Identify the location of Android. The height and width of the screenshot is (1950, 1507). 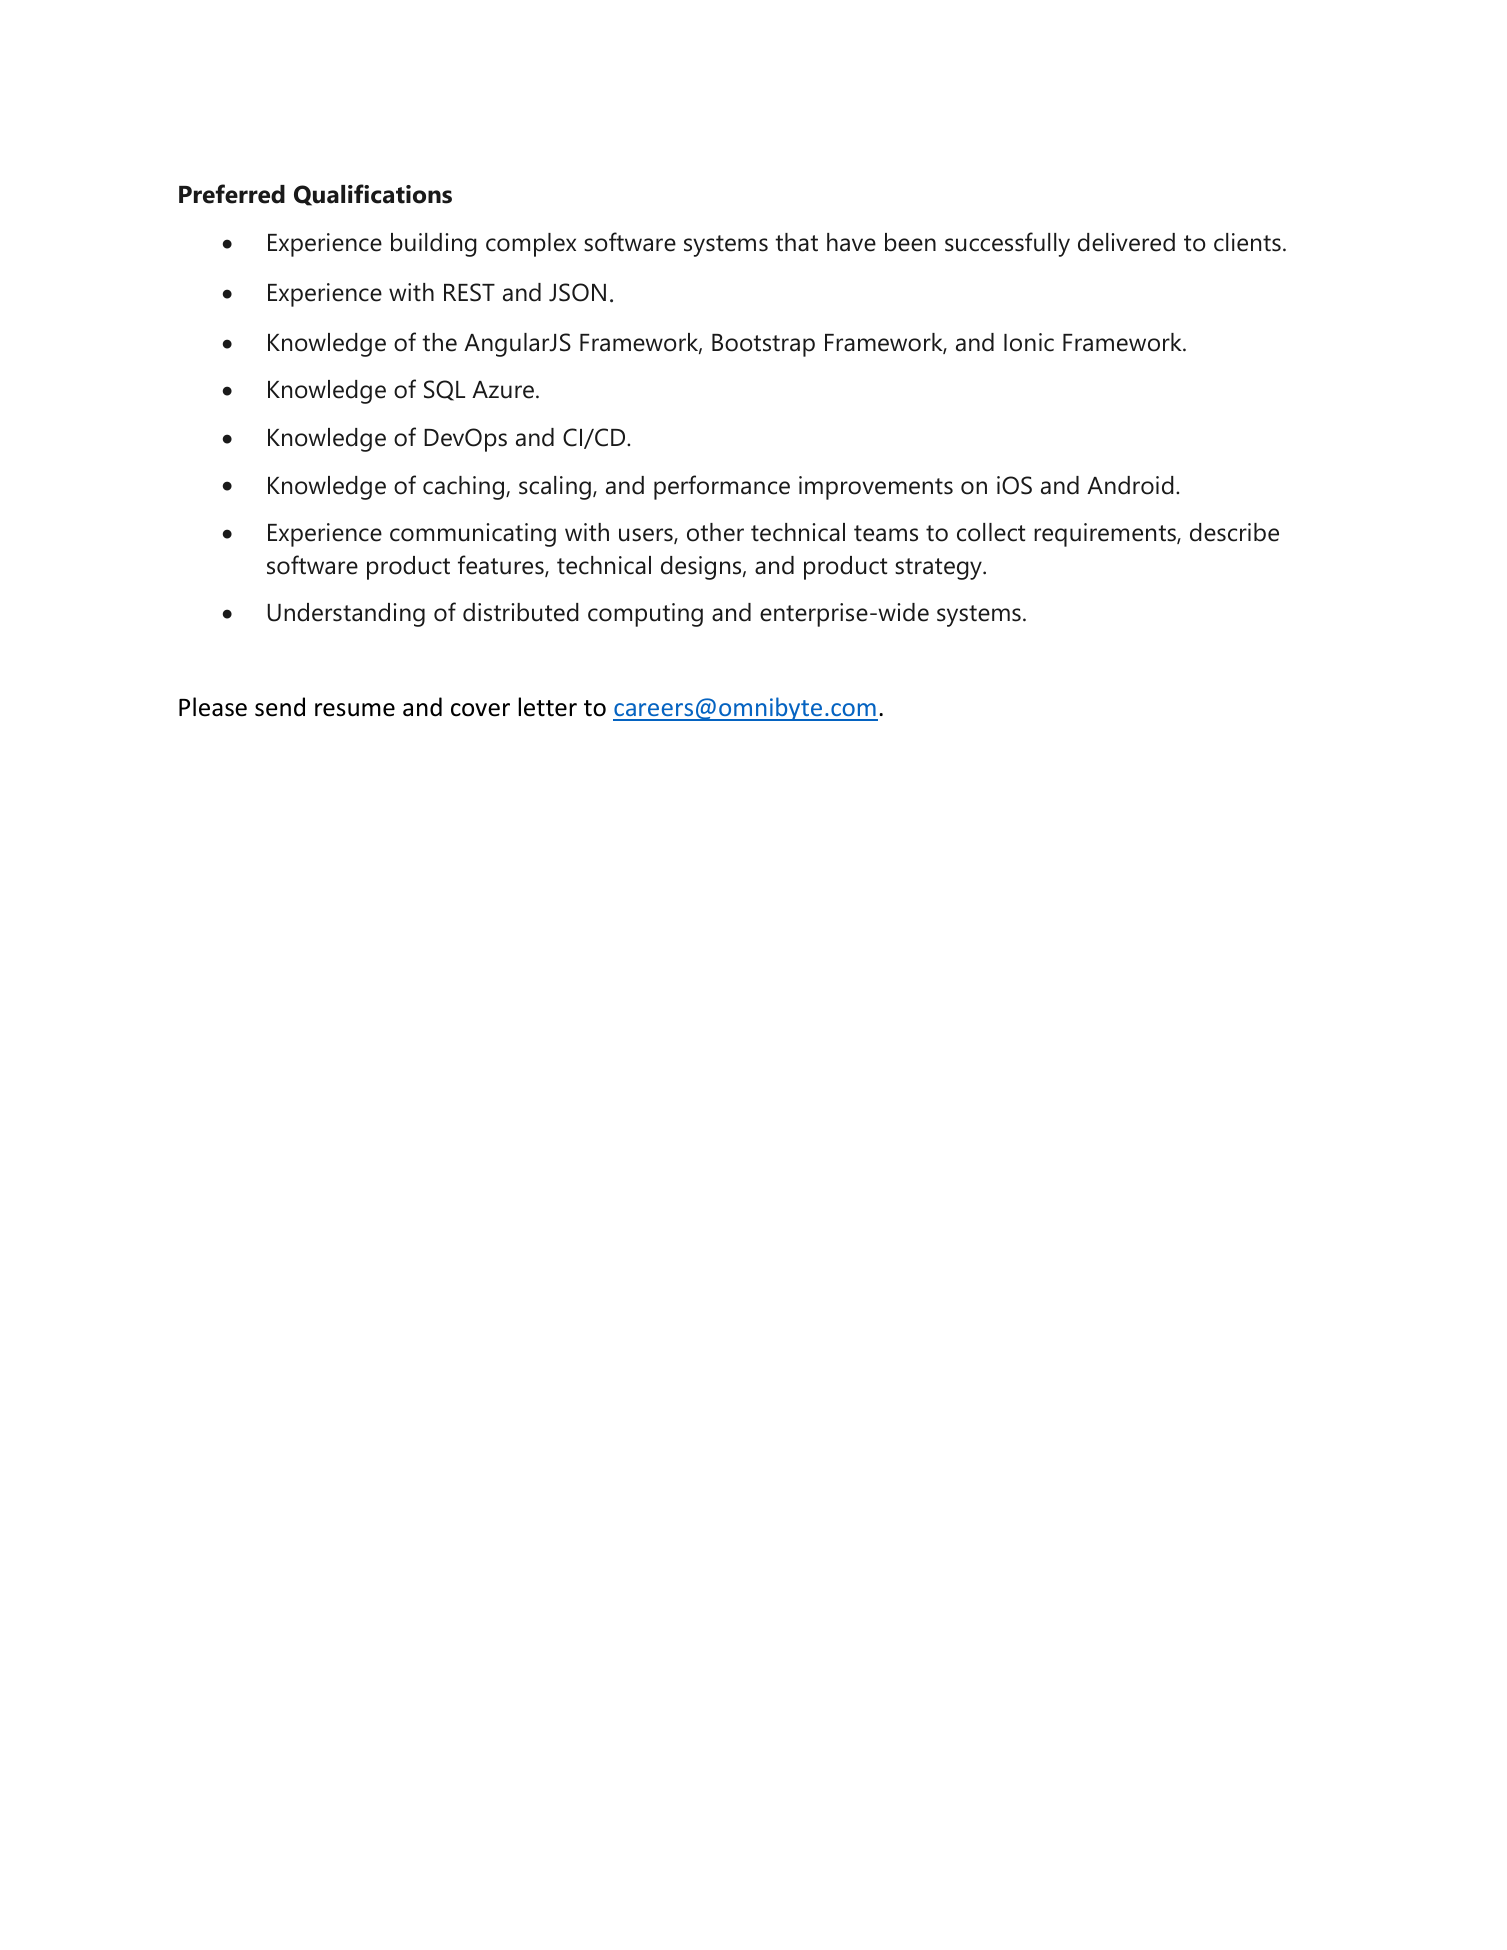
(1130, 485).
